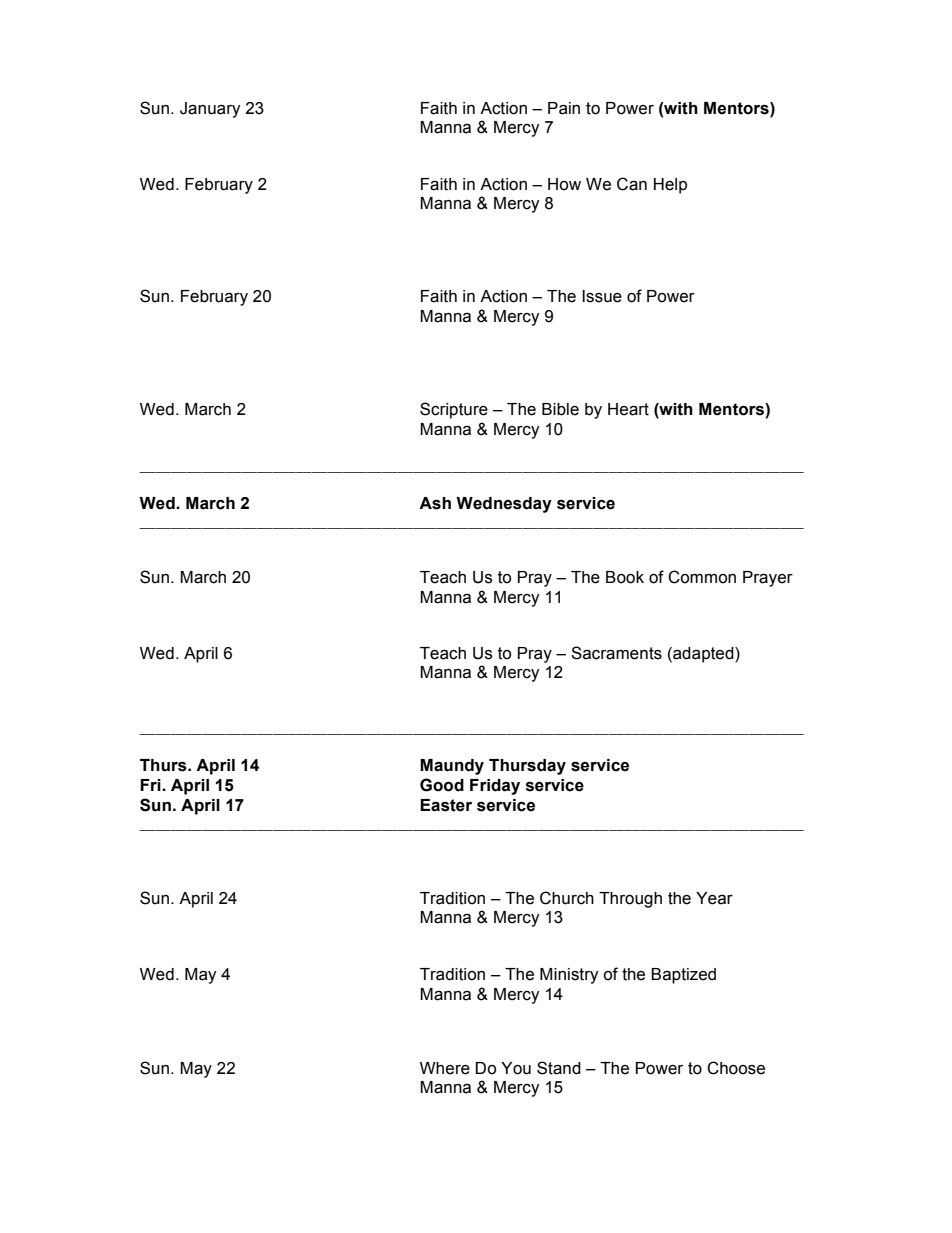 This page has height=1233, width=952. I want to click on Where, so click(445, 1068).
